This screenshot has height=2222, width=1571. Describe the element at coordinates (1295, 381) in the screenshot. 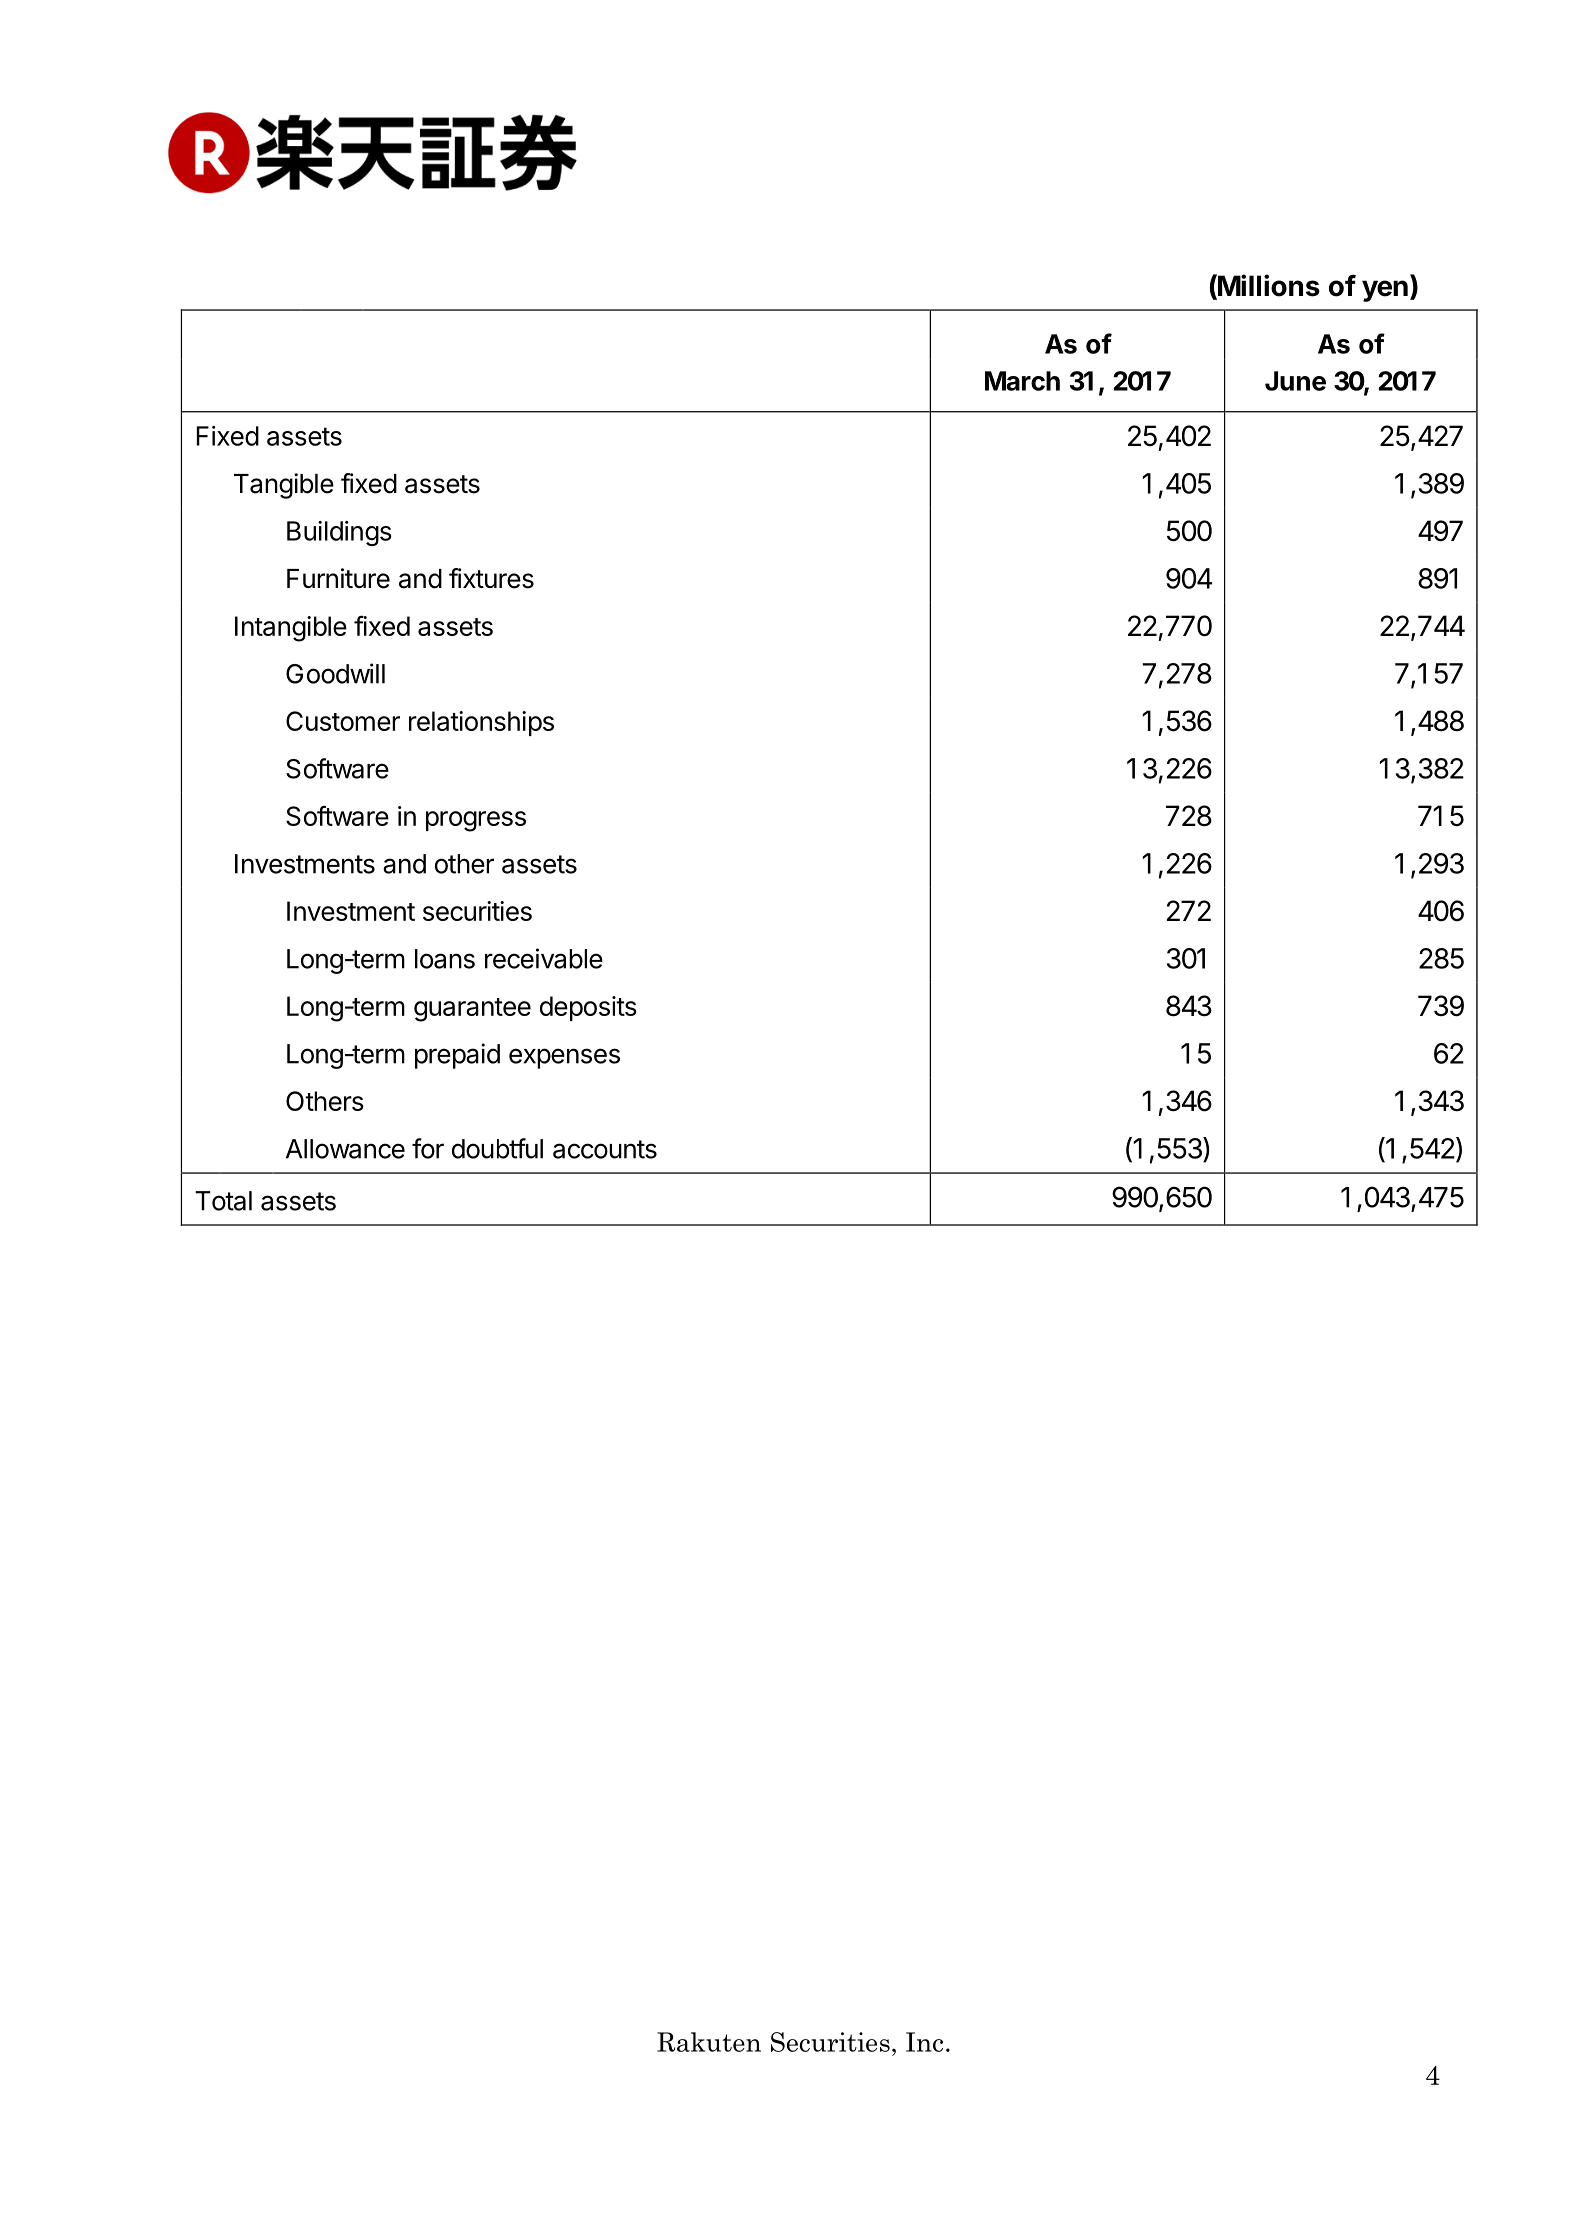

I see `June` at that location.
